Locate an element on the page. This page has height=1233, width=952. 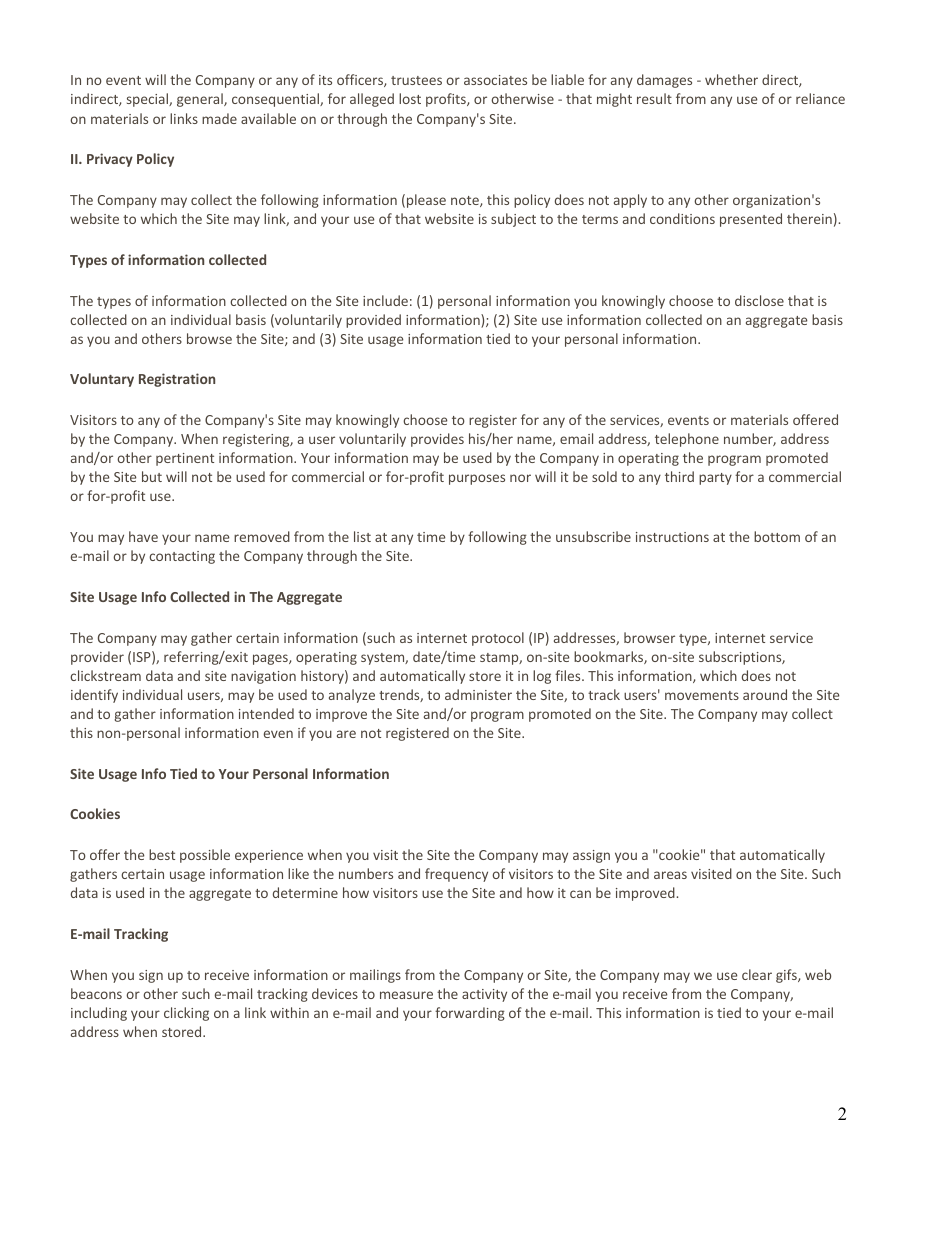
movements is located at coordinates (702, 695).
